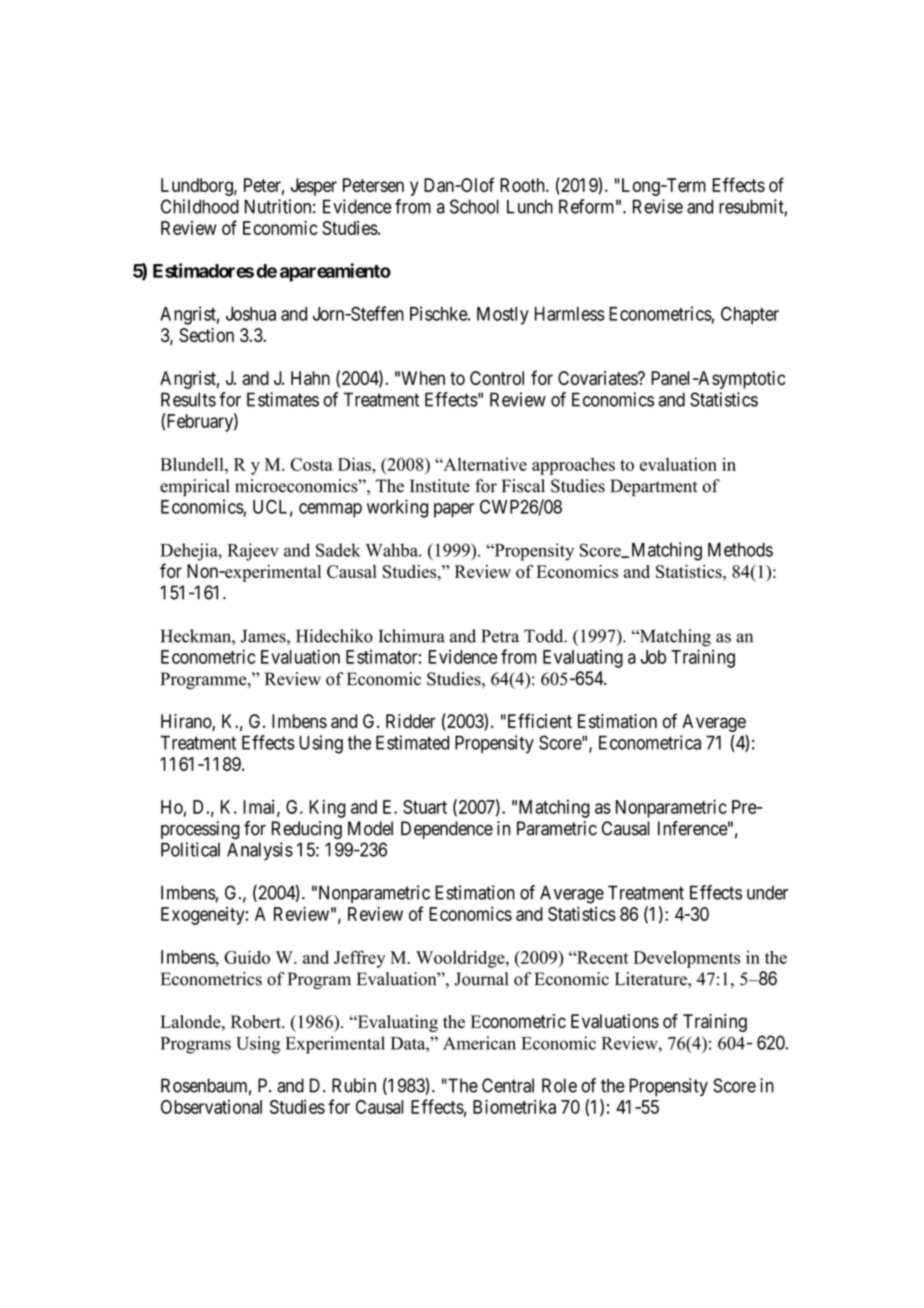 The width and height of the image is (924, 1308). What do you see at coordinates (211, 1107) in the image?
I see `Observational` at bounding box center [211, 1107].
